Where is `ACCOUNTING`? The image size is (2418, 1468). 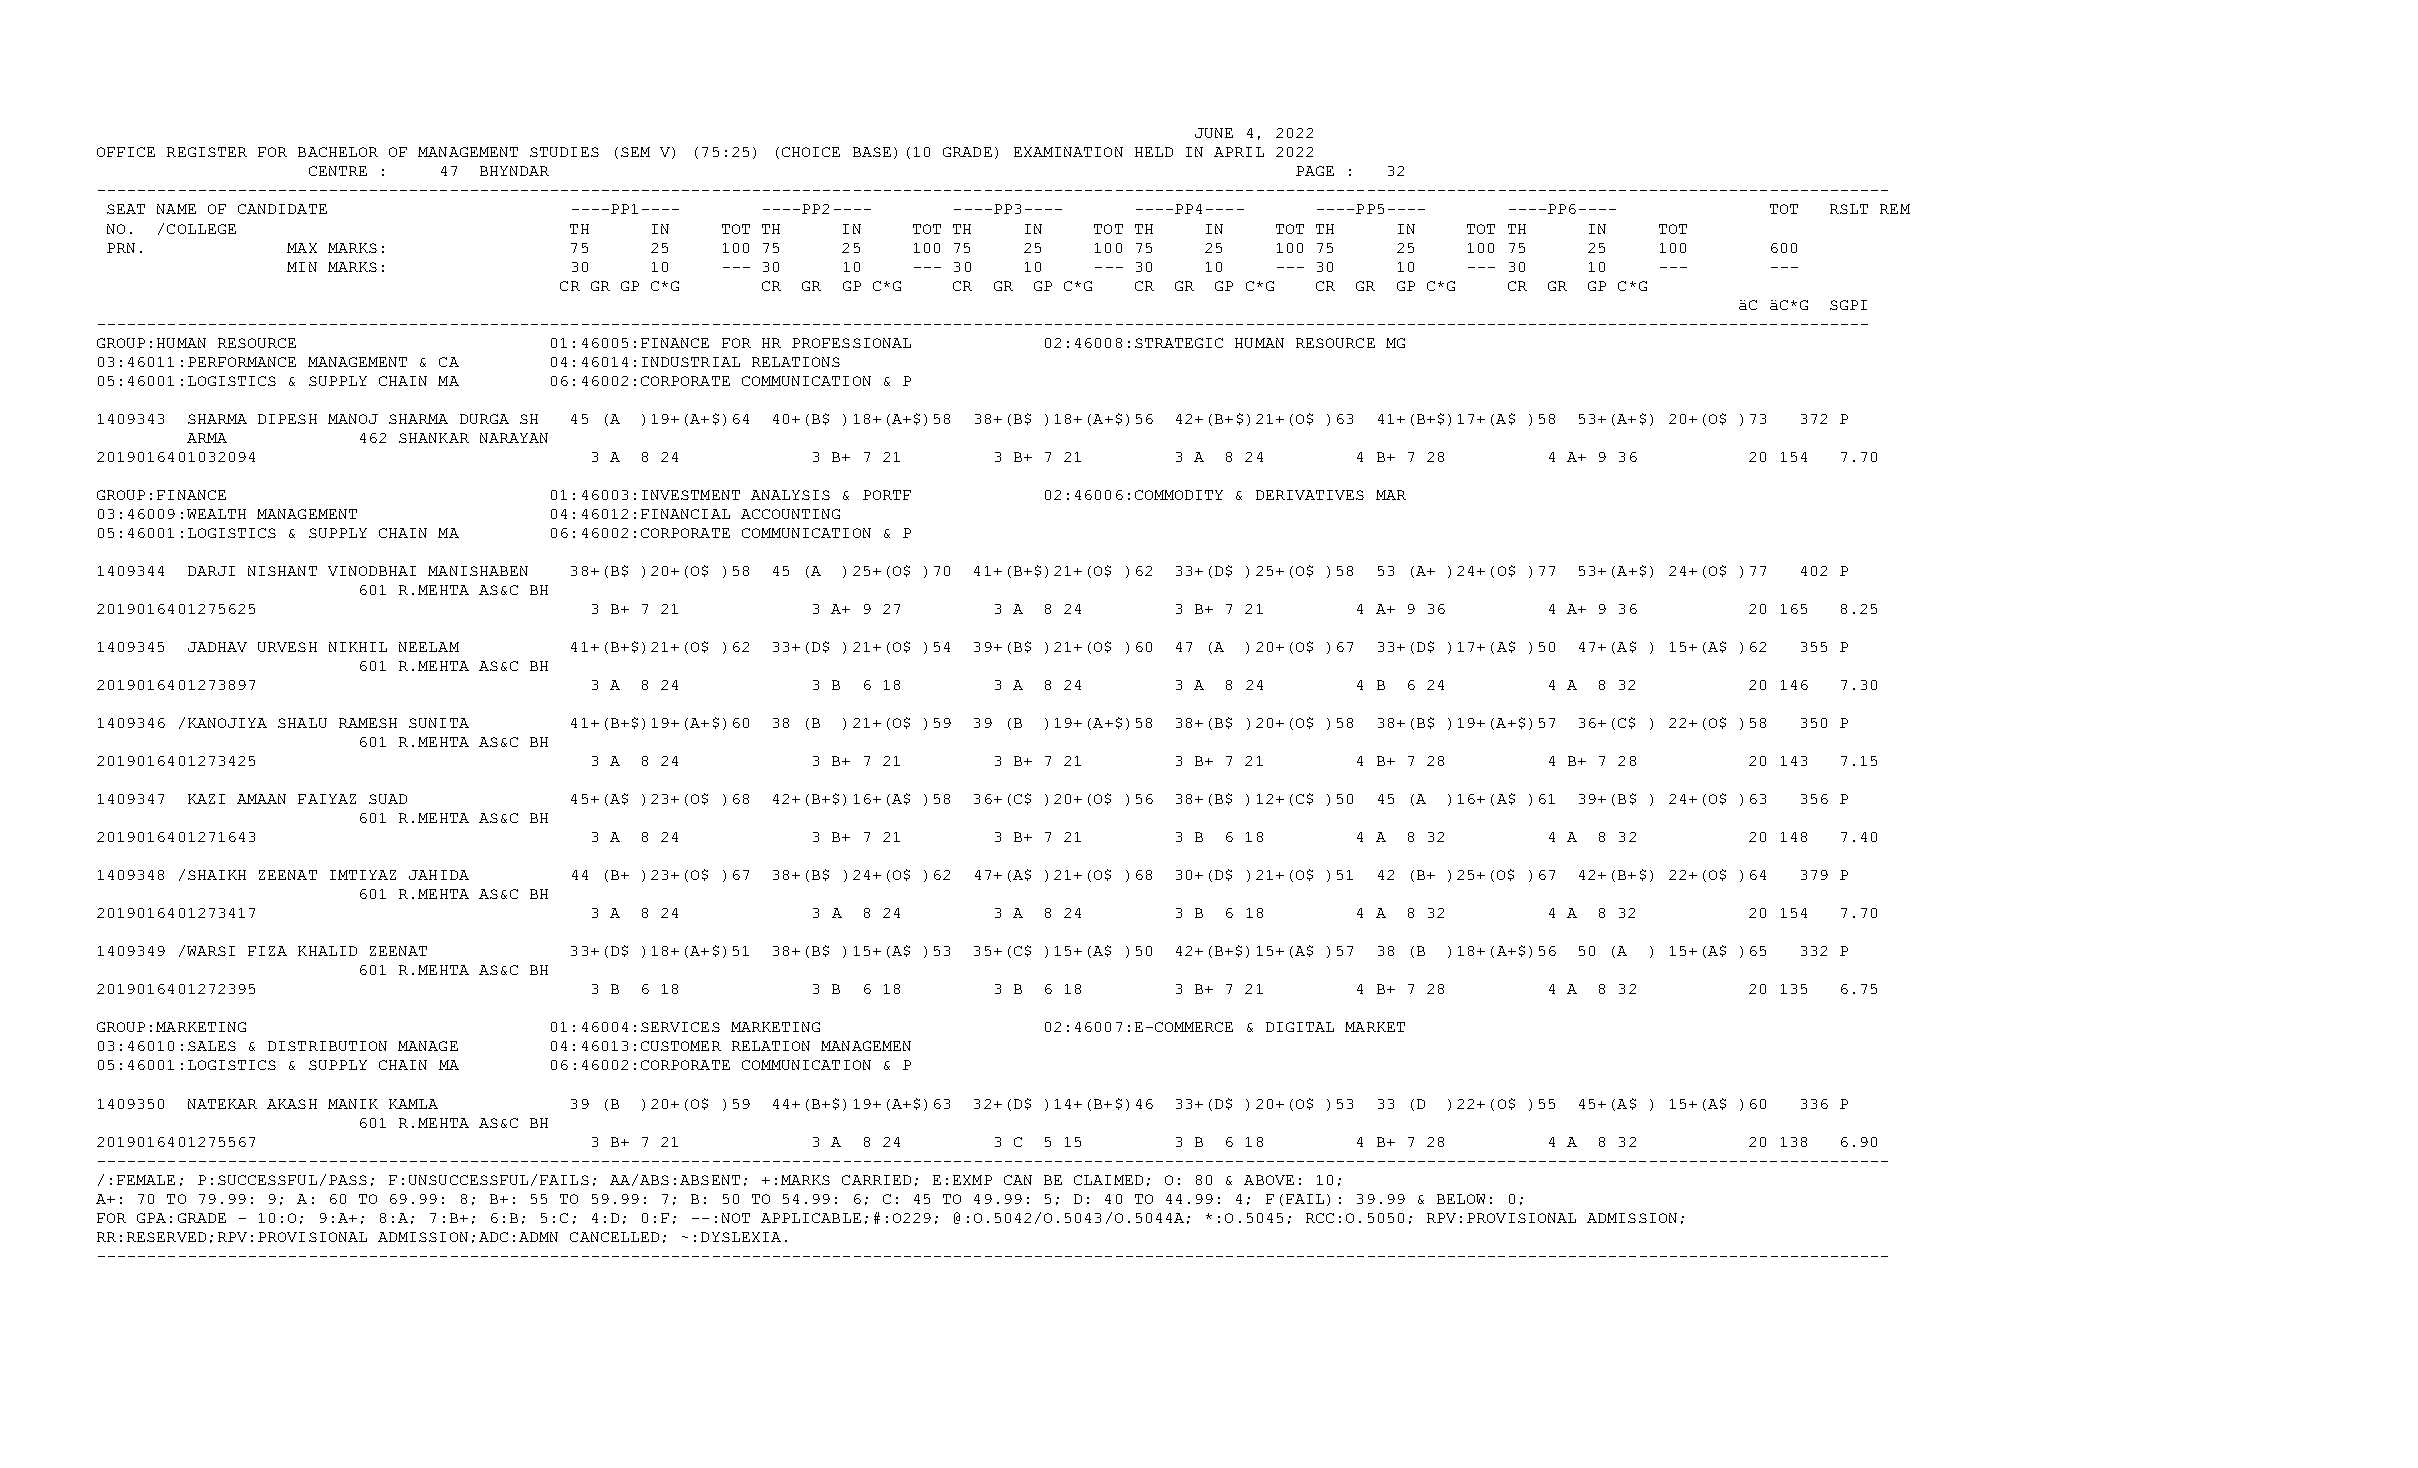 ACCOUNTING is located at coordinates (790, 514).
